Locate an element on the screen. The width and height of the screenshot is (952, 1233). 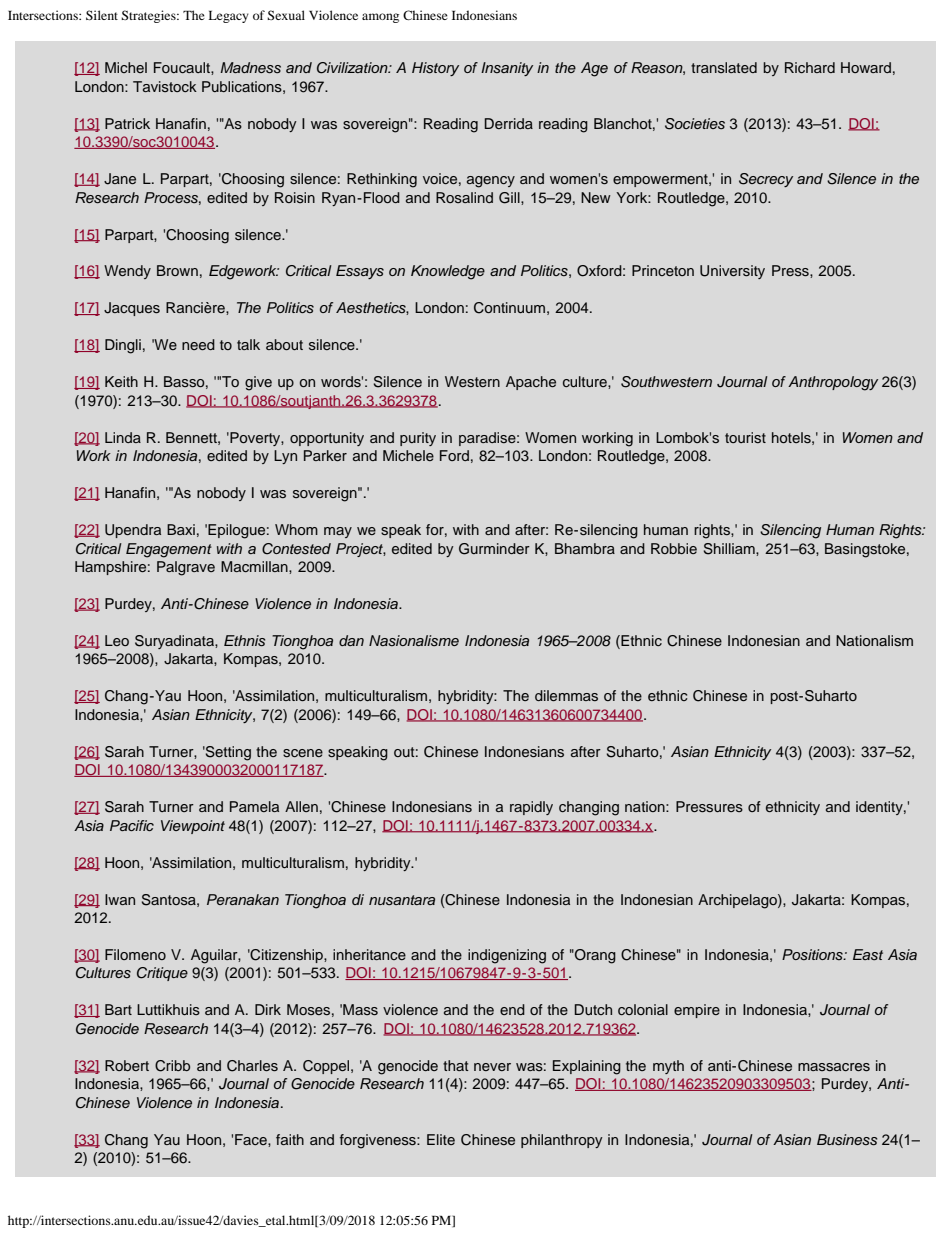
Robbie is located at coordinates (674, 548).
